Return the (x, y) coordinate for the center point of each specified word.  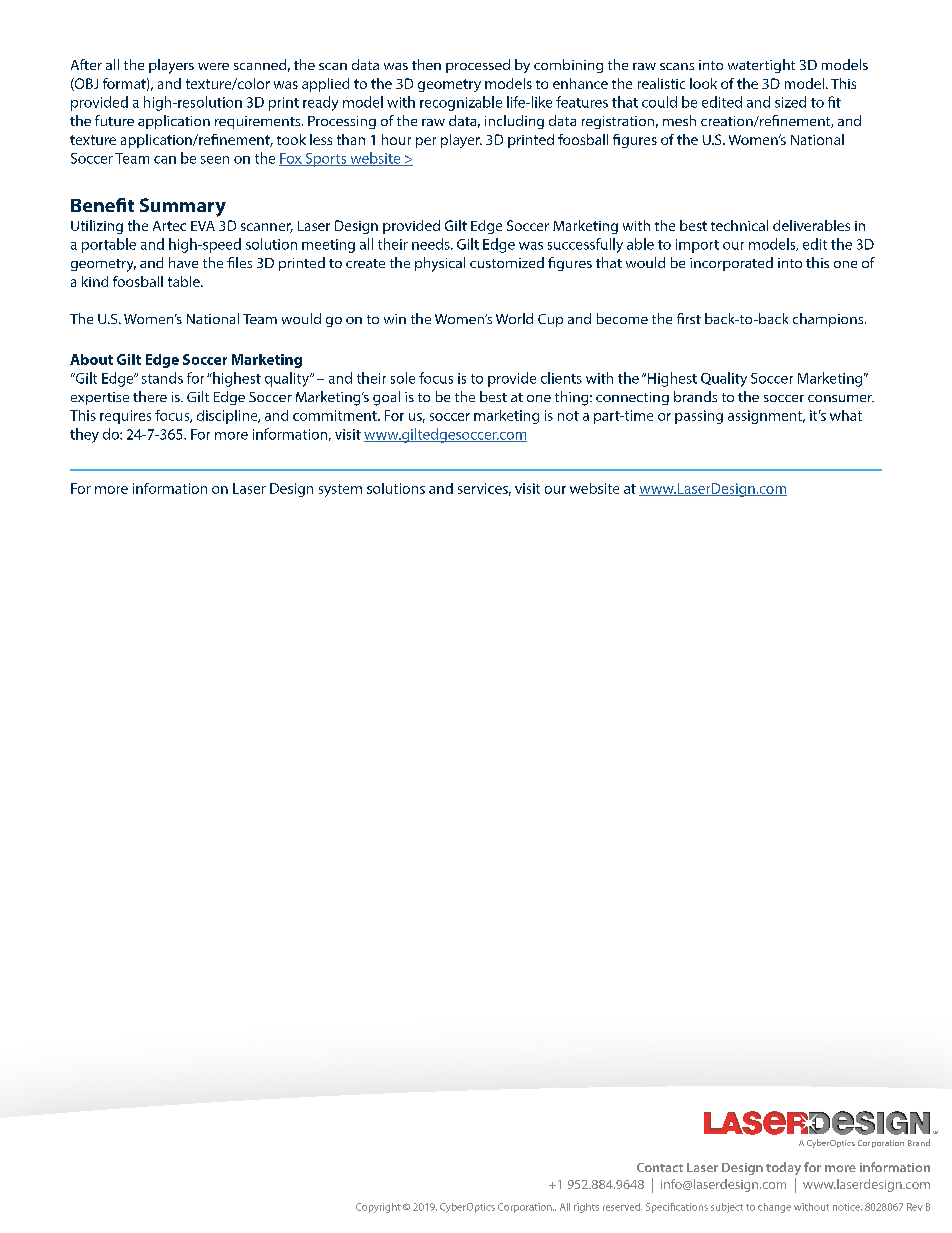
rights (586, 1208)
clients (561, 378)
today (783, 1168)
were (213, 66)
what (846, 415)
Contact (660, 1167)
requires (125, 417)
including (514, 122)
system (340, 490)
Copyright (378, 1208)
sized (790, 102)
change (774, 1208)
